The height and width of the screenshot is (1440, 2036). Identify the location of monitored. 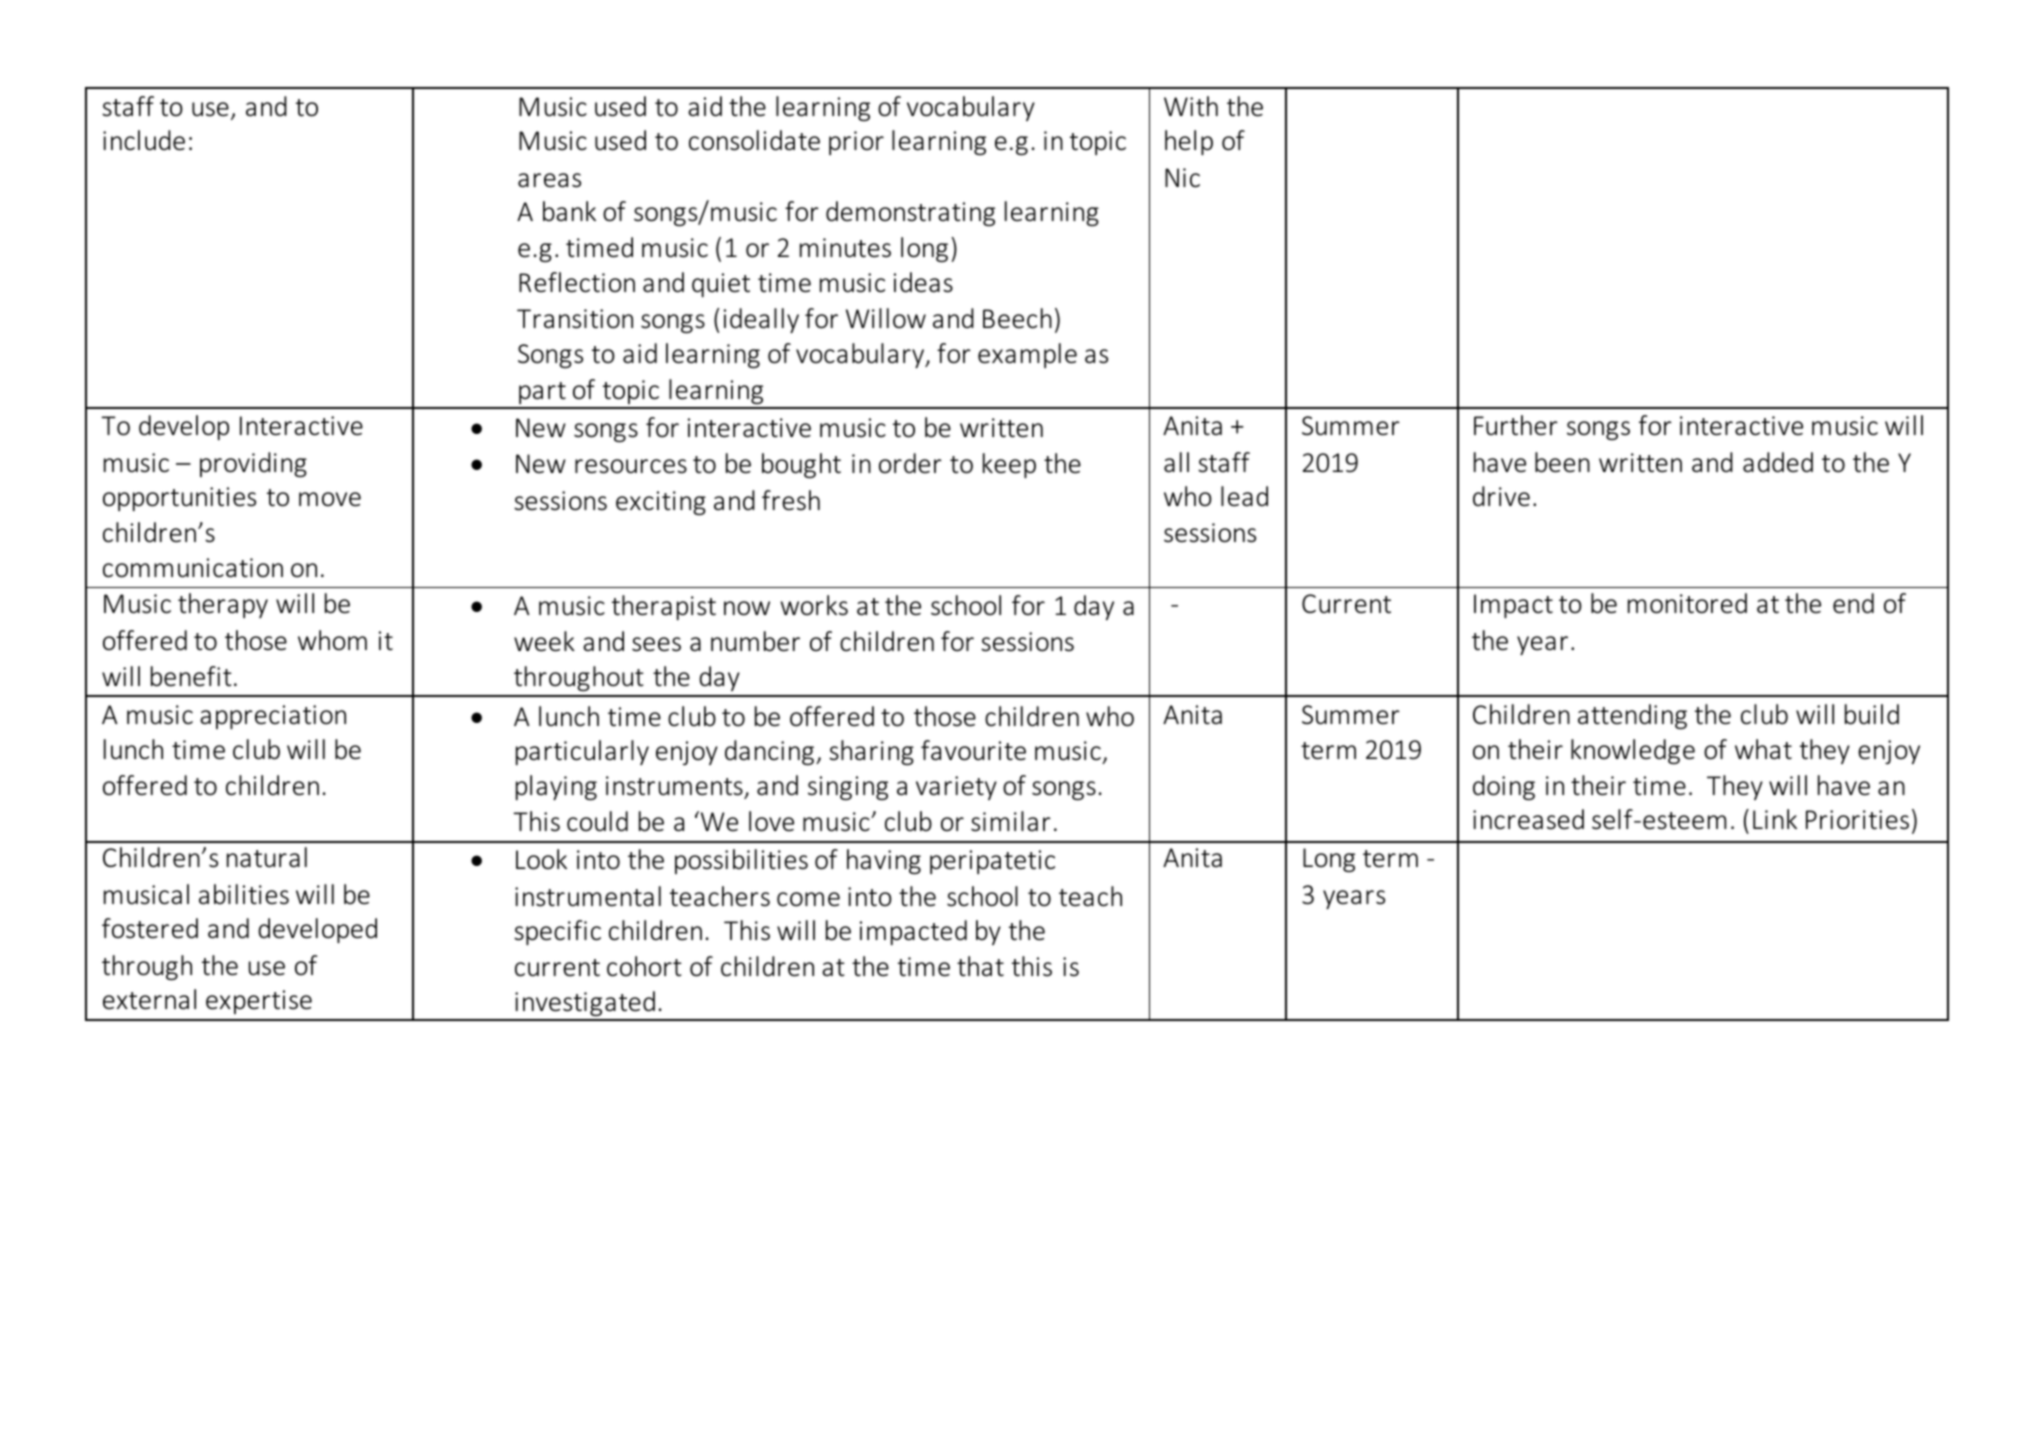
(1687, 603).
